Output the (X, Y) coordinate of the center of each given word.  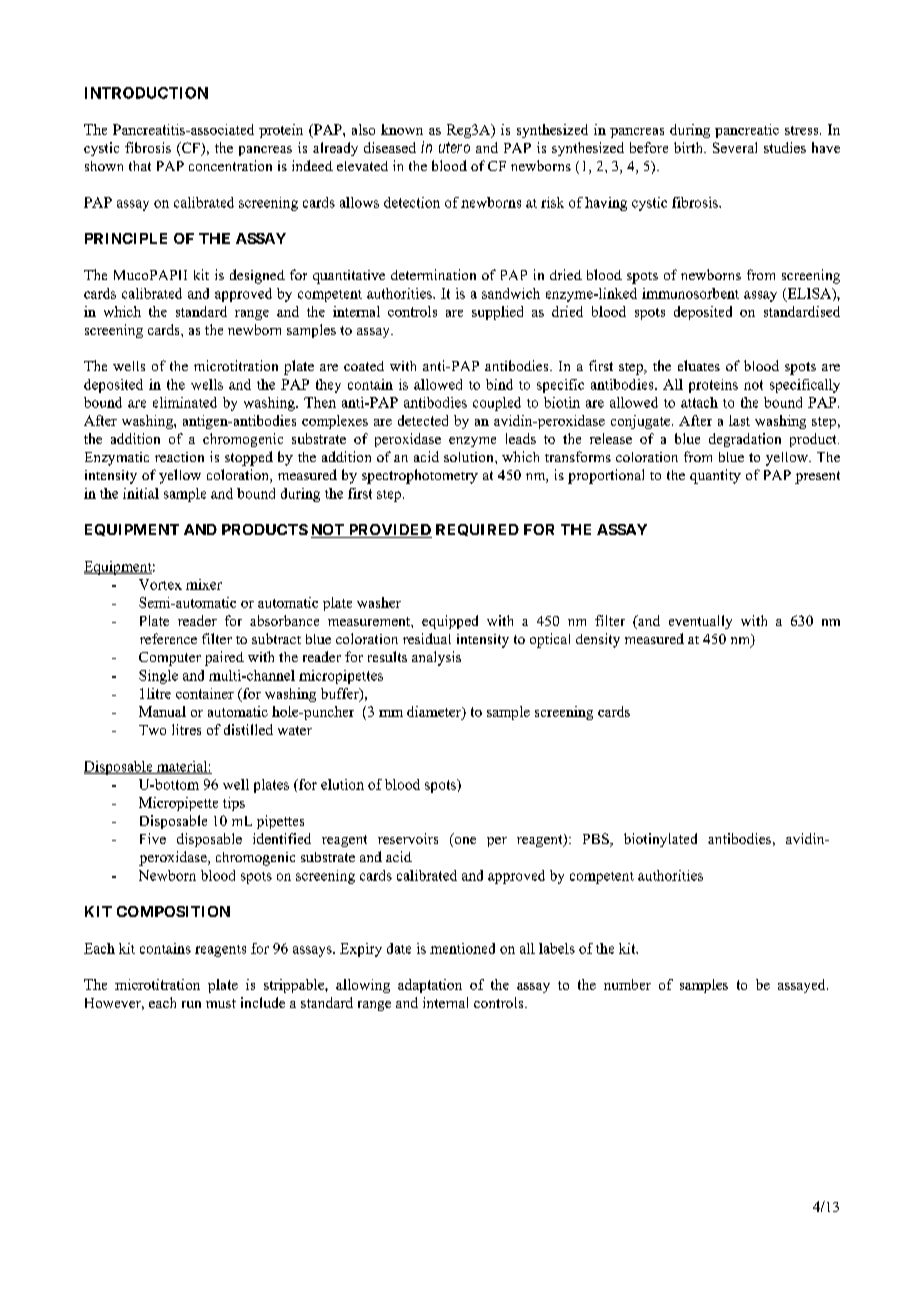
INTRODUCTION (146, 93)
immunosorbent (690, 293)
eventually (700, 622)
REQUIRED (477, 530)
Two (152, 730)
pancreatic (747, 131)
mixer (204, 584)
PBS (597, 840)
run (191, 1004)
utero (454, 147)
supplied (497, 313)
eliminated (185, 402)
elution (342, 784)
